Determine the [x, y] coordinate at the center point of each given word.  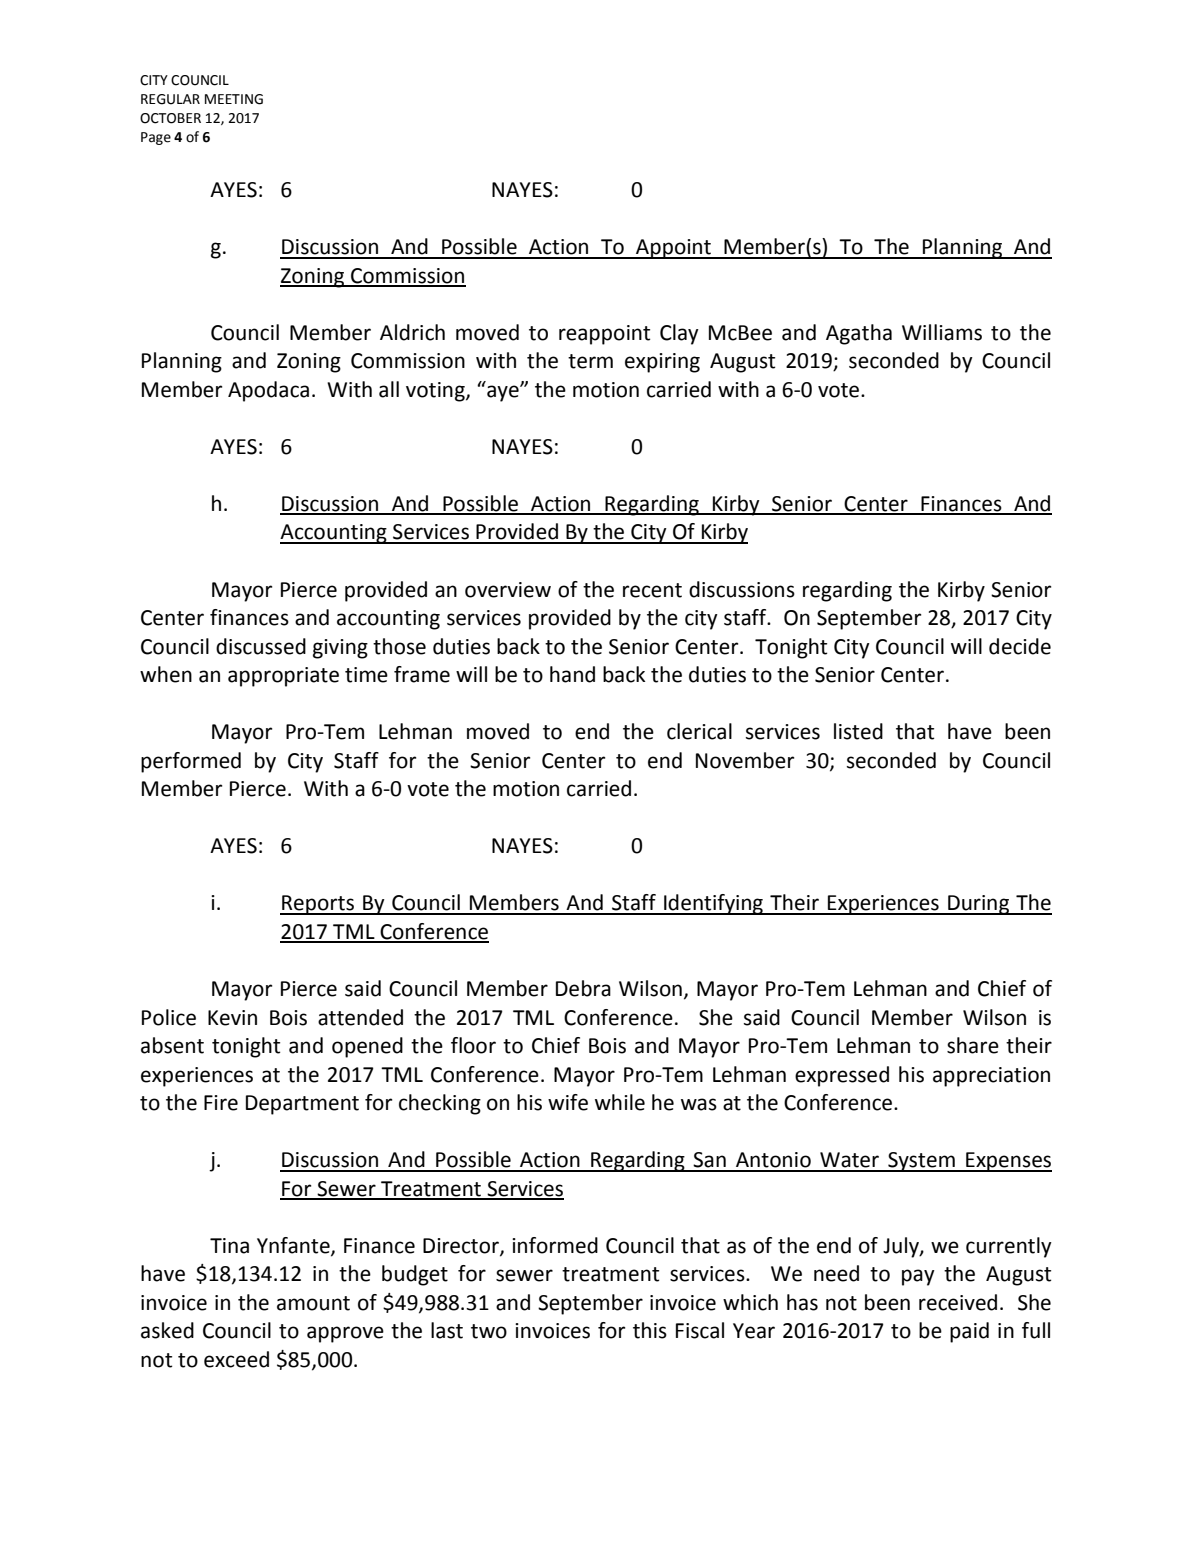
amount [313, 1303]
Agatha [859, 334]
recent [652, 590]
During [979, 905]
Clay [679, 334]
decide [1020, 646]
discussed [261, 646]
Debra [583, 988]
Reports [318, 905]
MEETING [234, 99]
